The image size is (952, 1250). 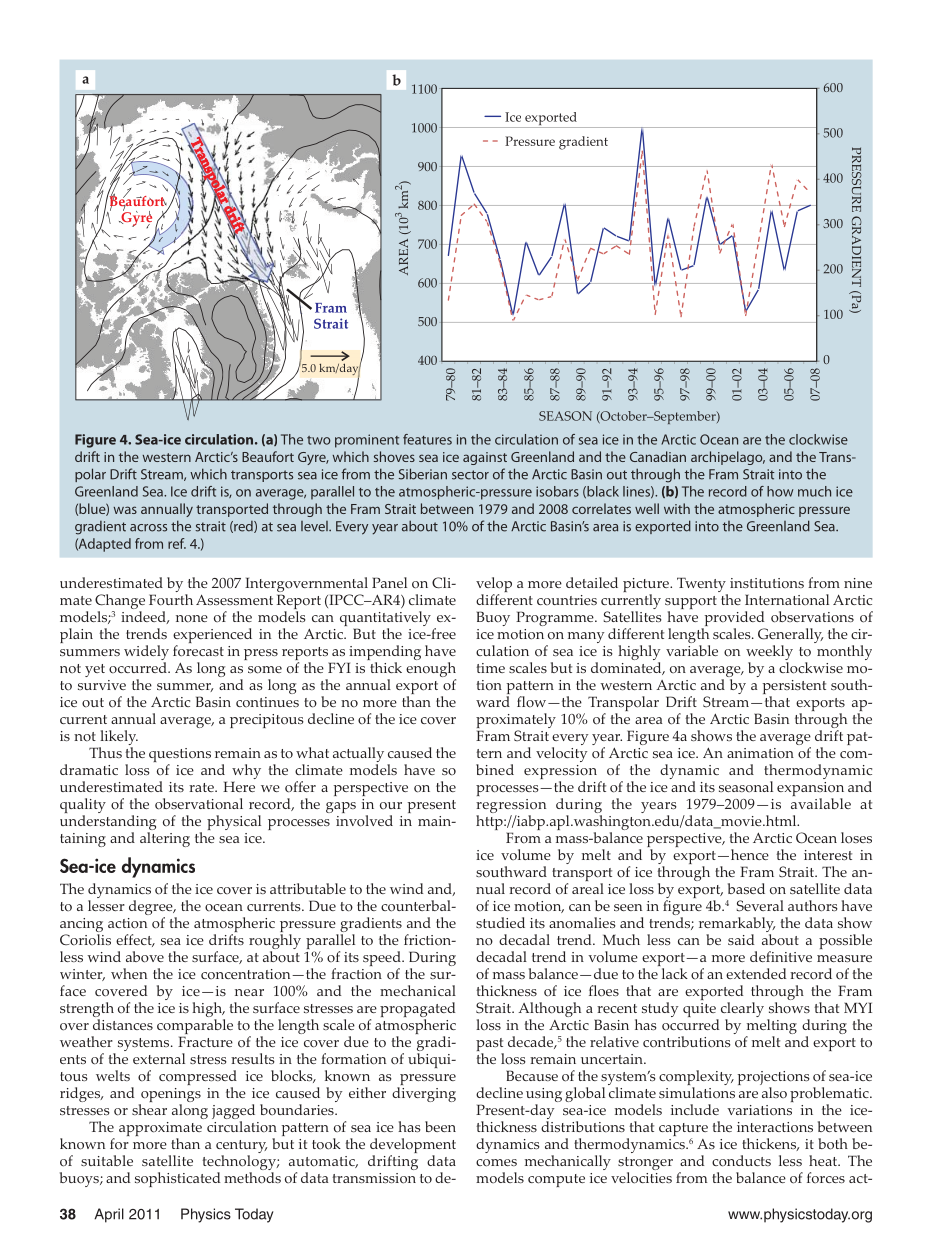 I want to click on against, so click(x=485, y=458).
